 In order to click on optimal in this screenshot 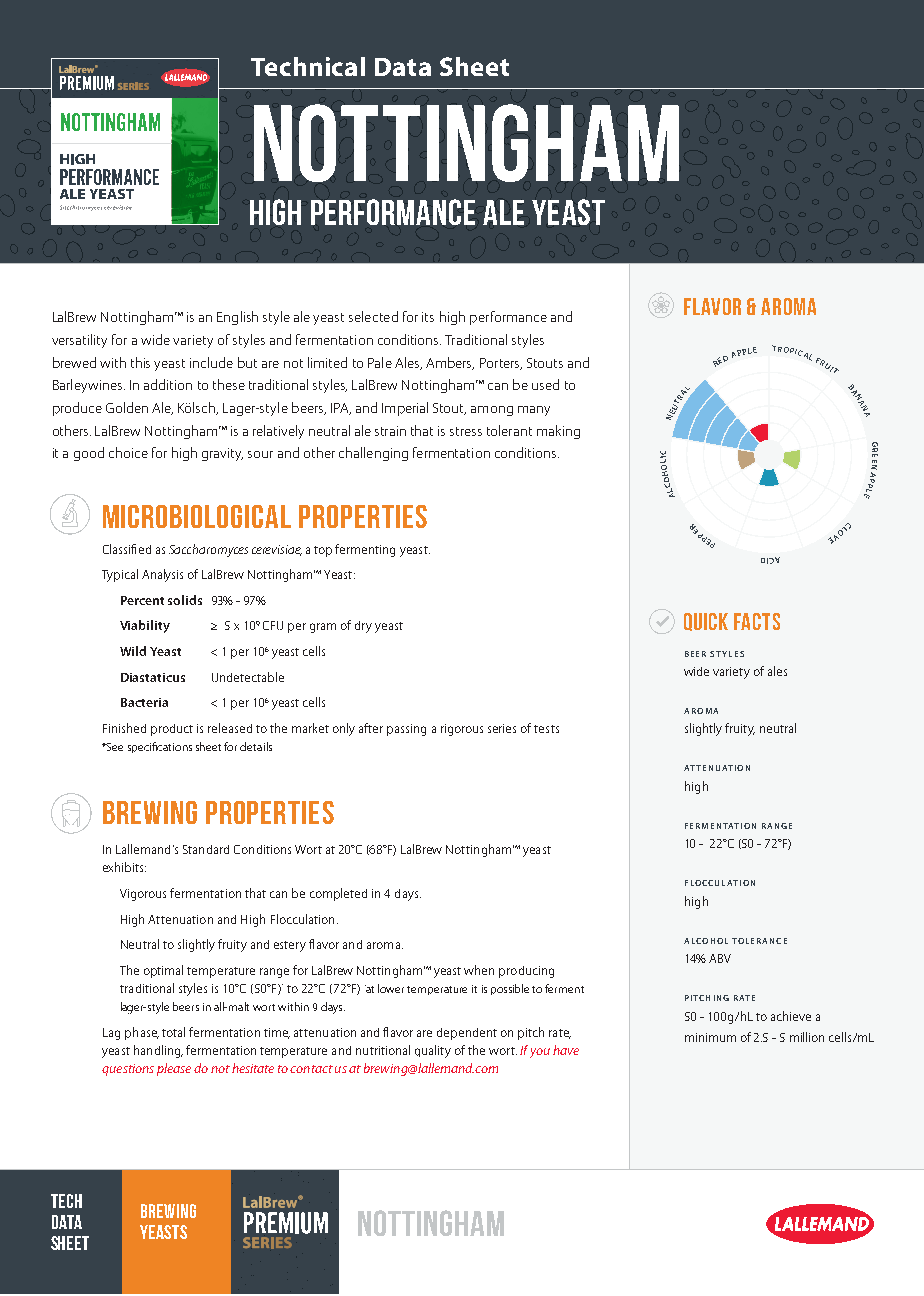, I will do `click(163, 971)`.
